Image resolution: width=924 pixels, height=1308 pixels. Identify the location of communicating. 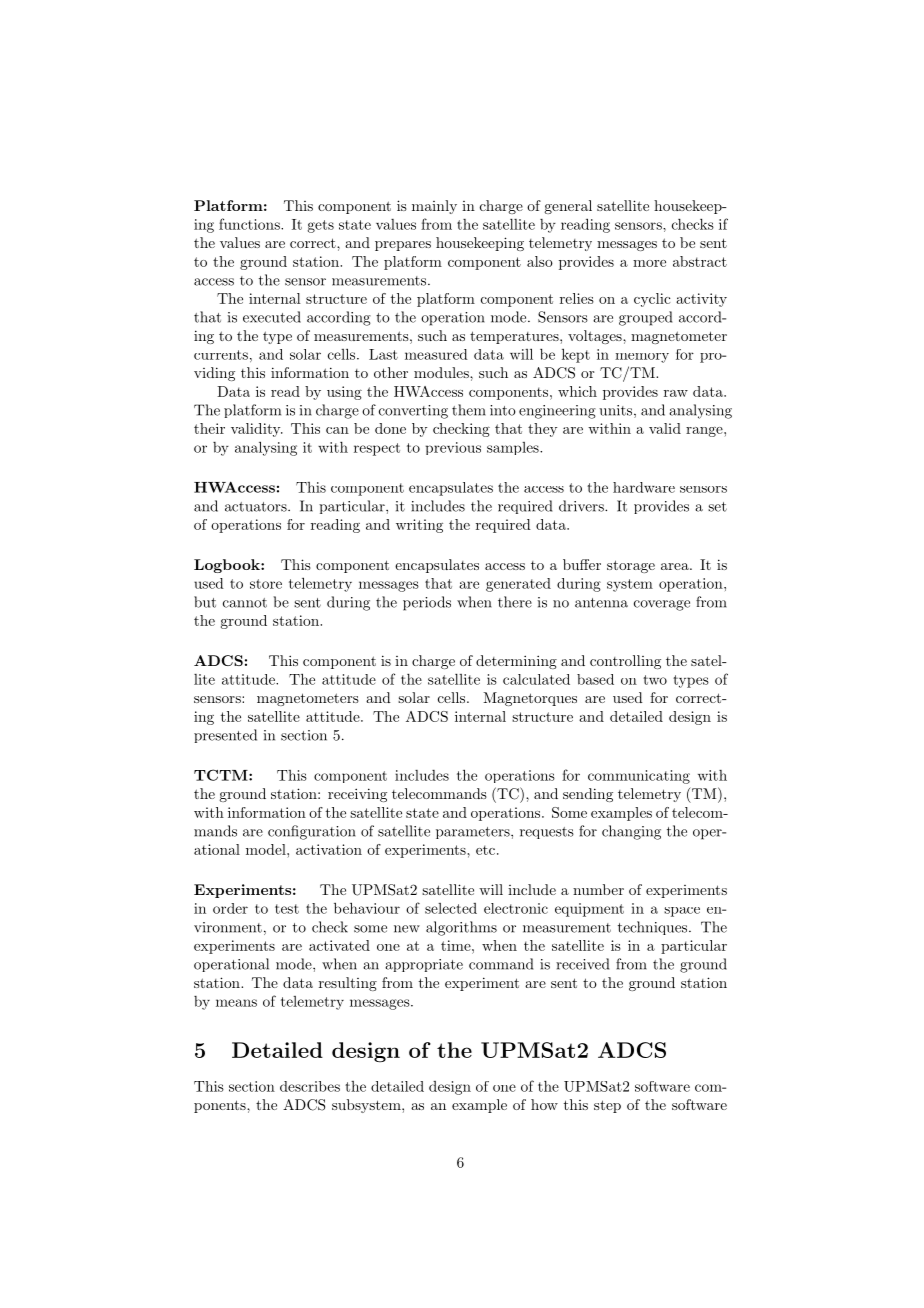
(639, 777).
